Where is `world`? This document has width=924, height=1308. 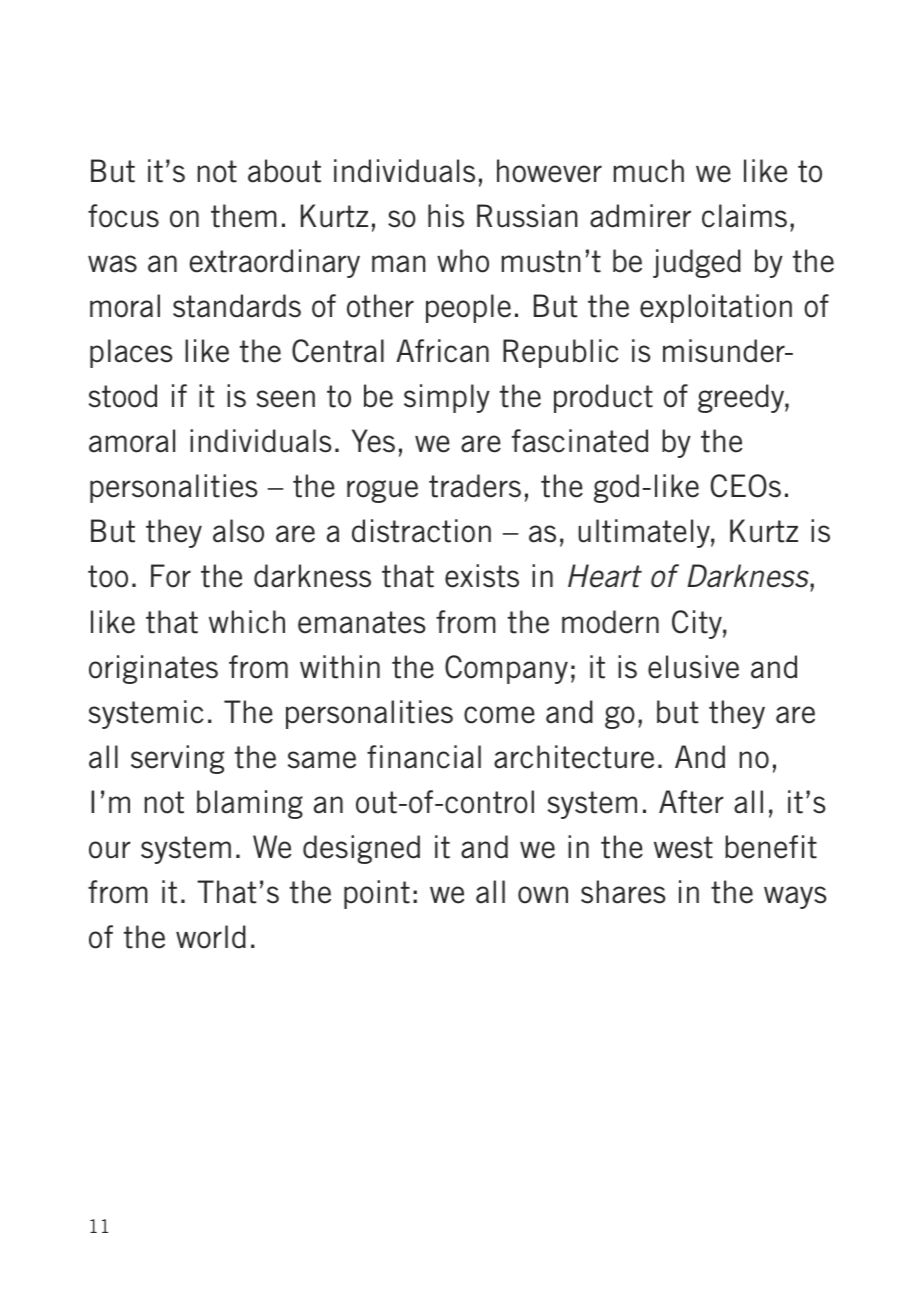 world is located at coordinates (211, 937).
